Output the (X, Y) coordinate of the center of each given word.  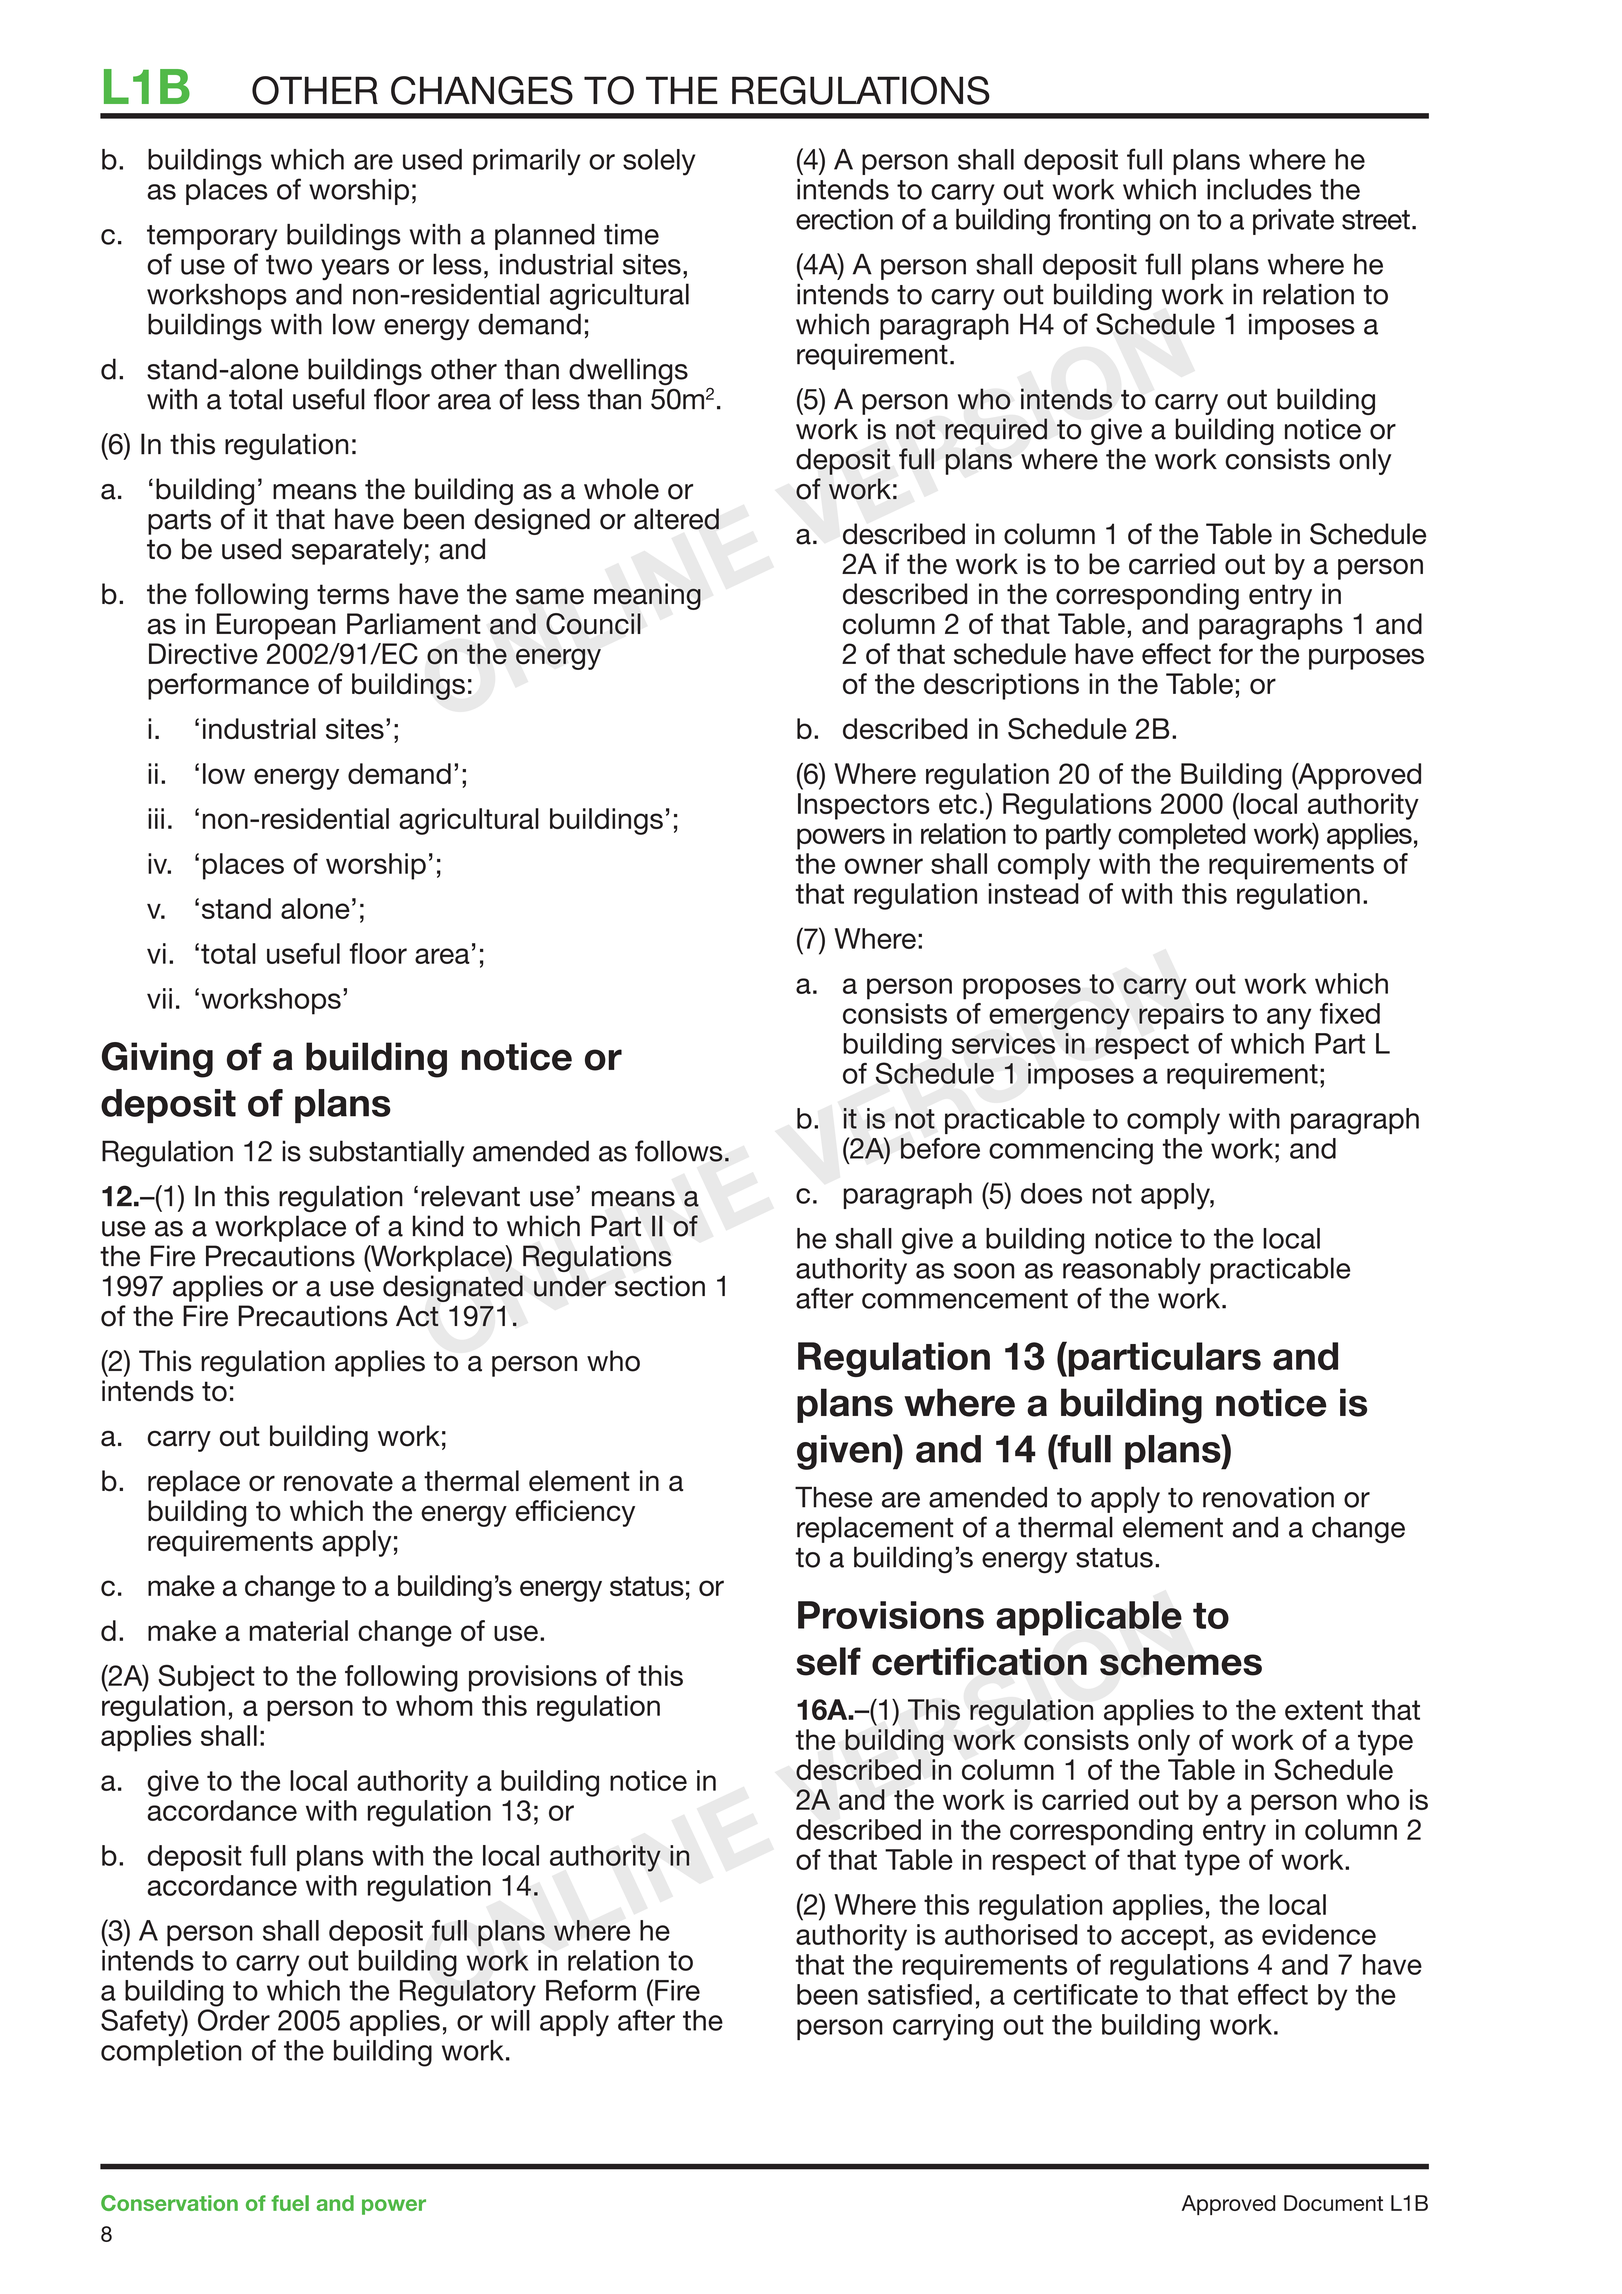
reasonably (1132, 1271)
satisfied (920, 1994)
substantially (386, 1153)
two (289, 265)
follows (679, 1151)
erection (844, 219)
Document (1333, 2203)
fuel (290, 2203)
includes (1259, 189)
